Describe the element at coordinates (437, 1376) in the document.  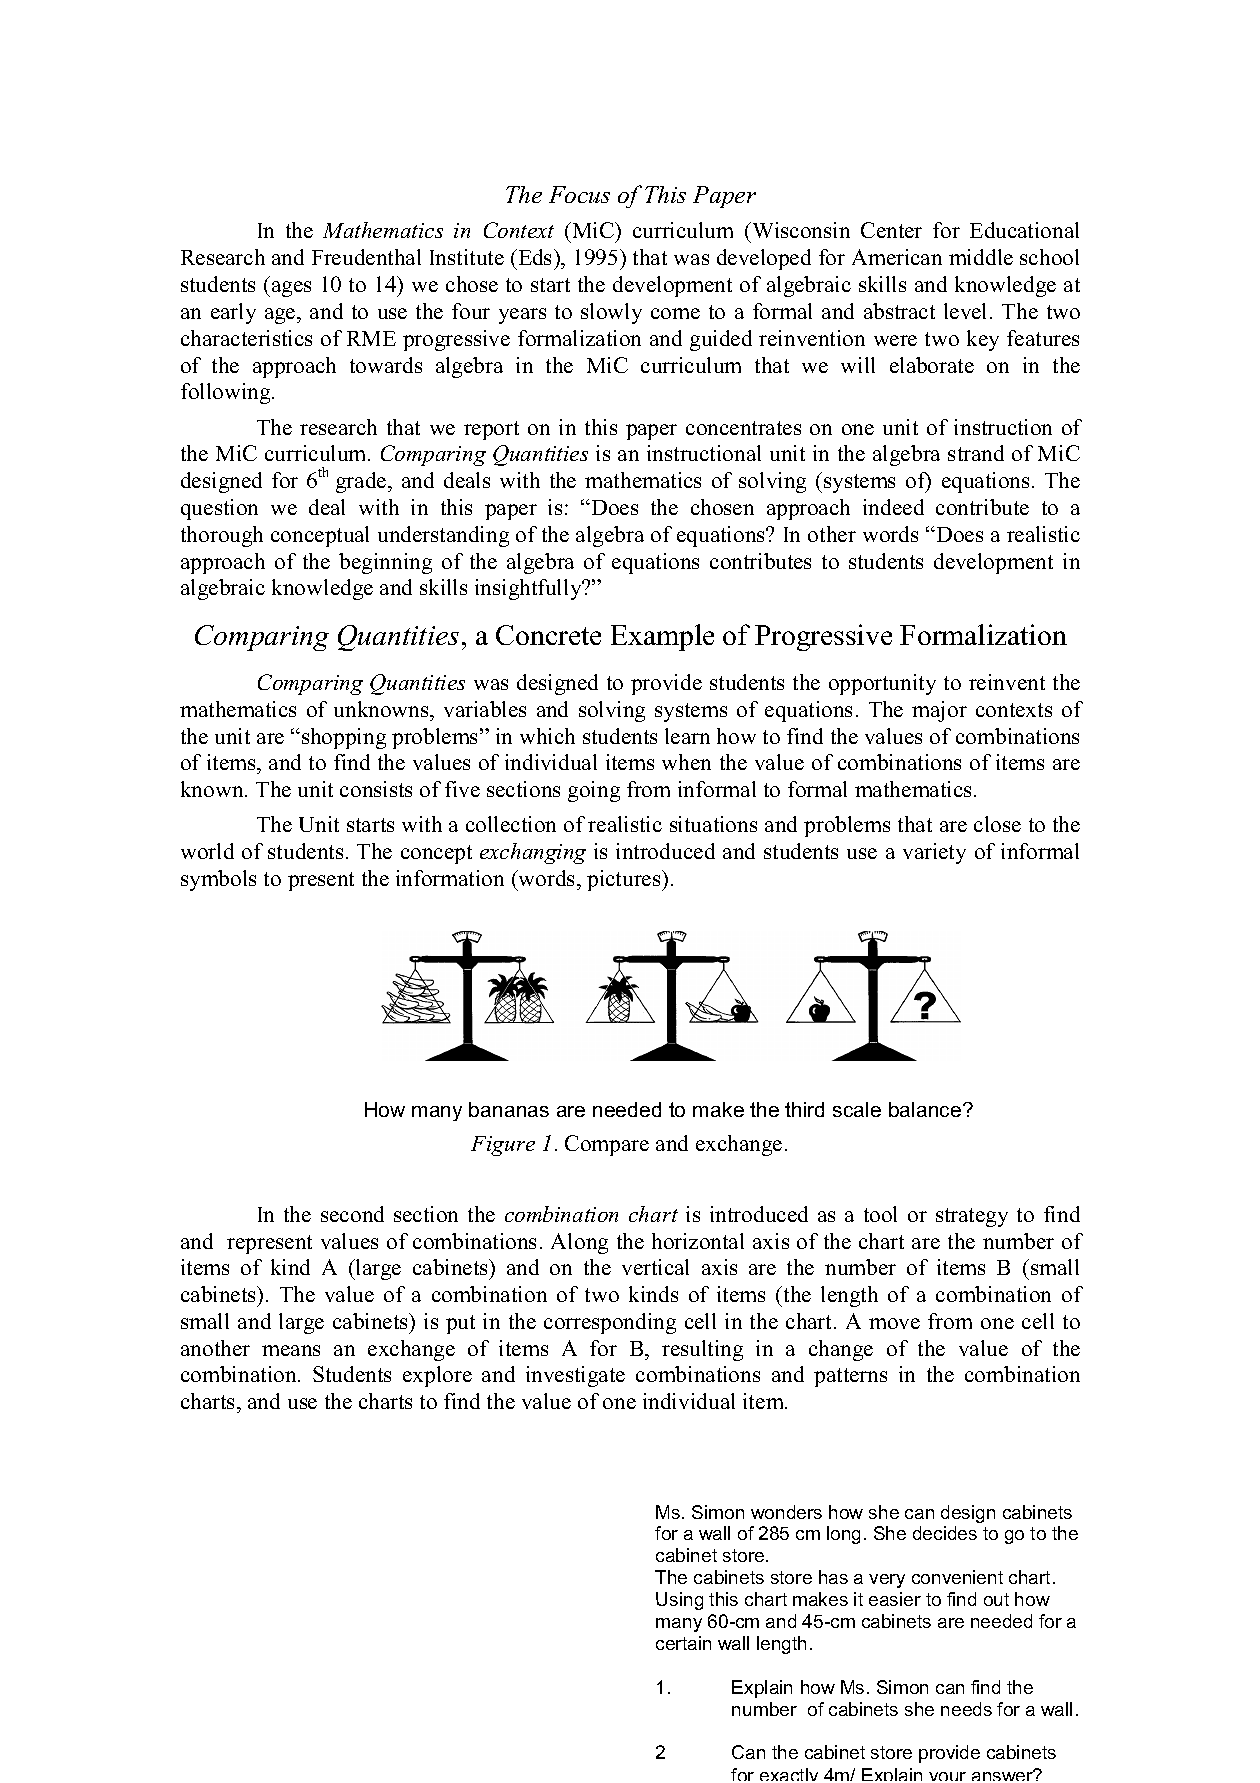
I see `explore` at that location.
